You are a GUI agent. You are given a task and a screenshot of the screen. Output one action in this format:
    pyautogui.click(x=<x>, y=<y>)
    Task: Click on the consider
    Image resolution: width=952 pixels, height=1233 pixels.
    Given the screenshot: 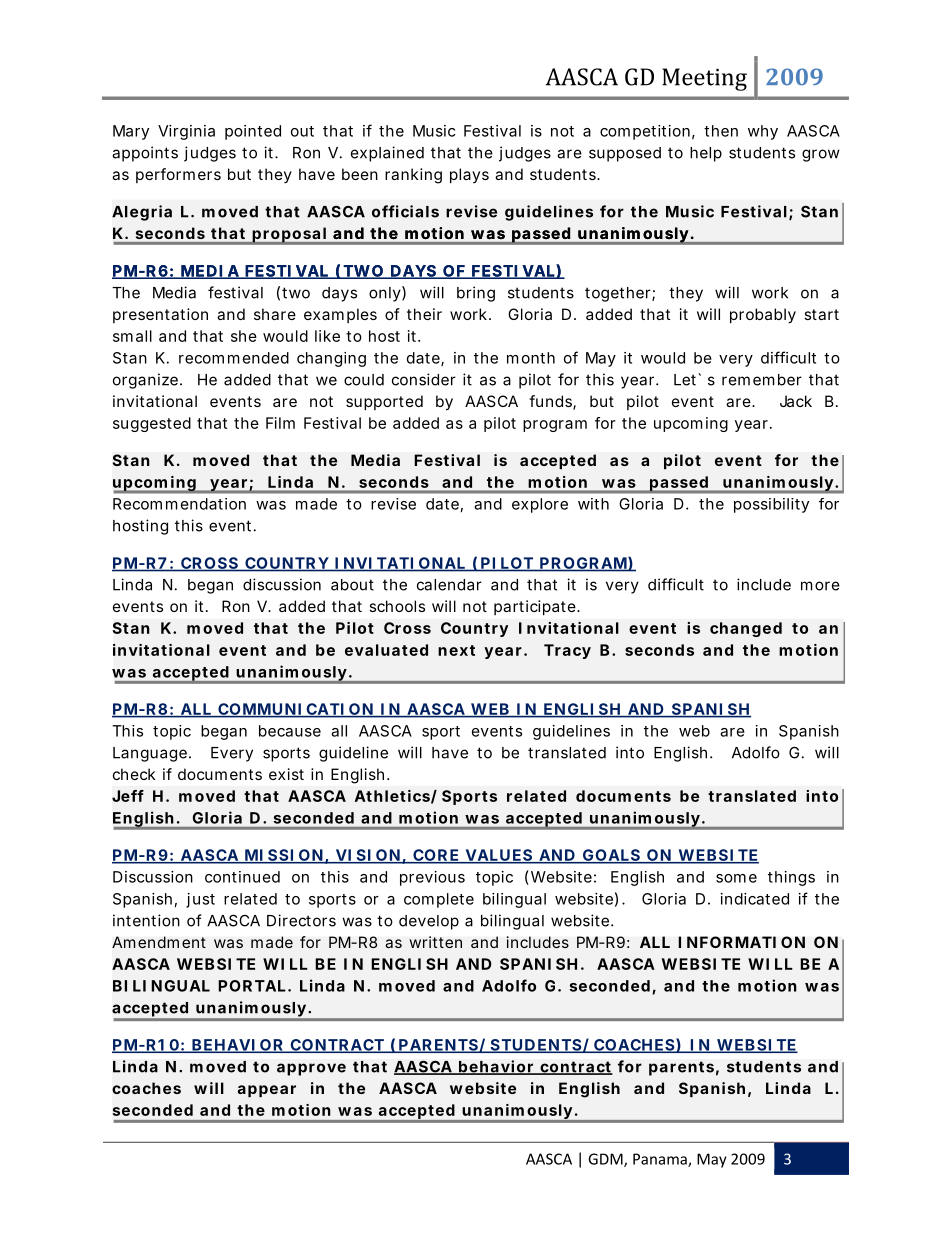 What is the action you would take?
    pyautogui.click(x=424, y=379)
